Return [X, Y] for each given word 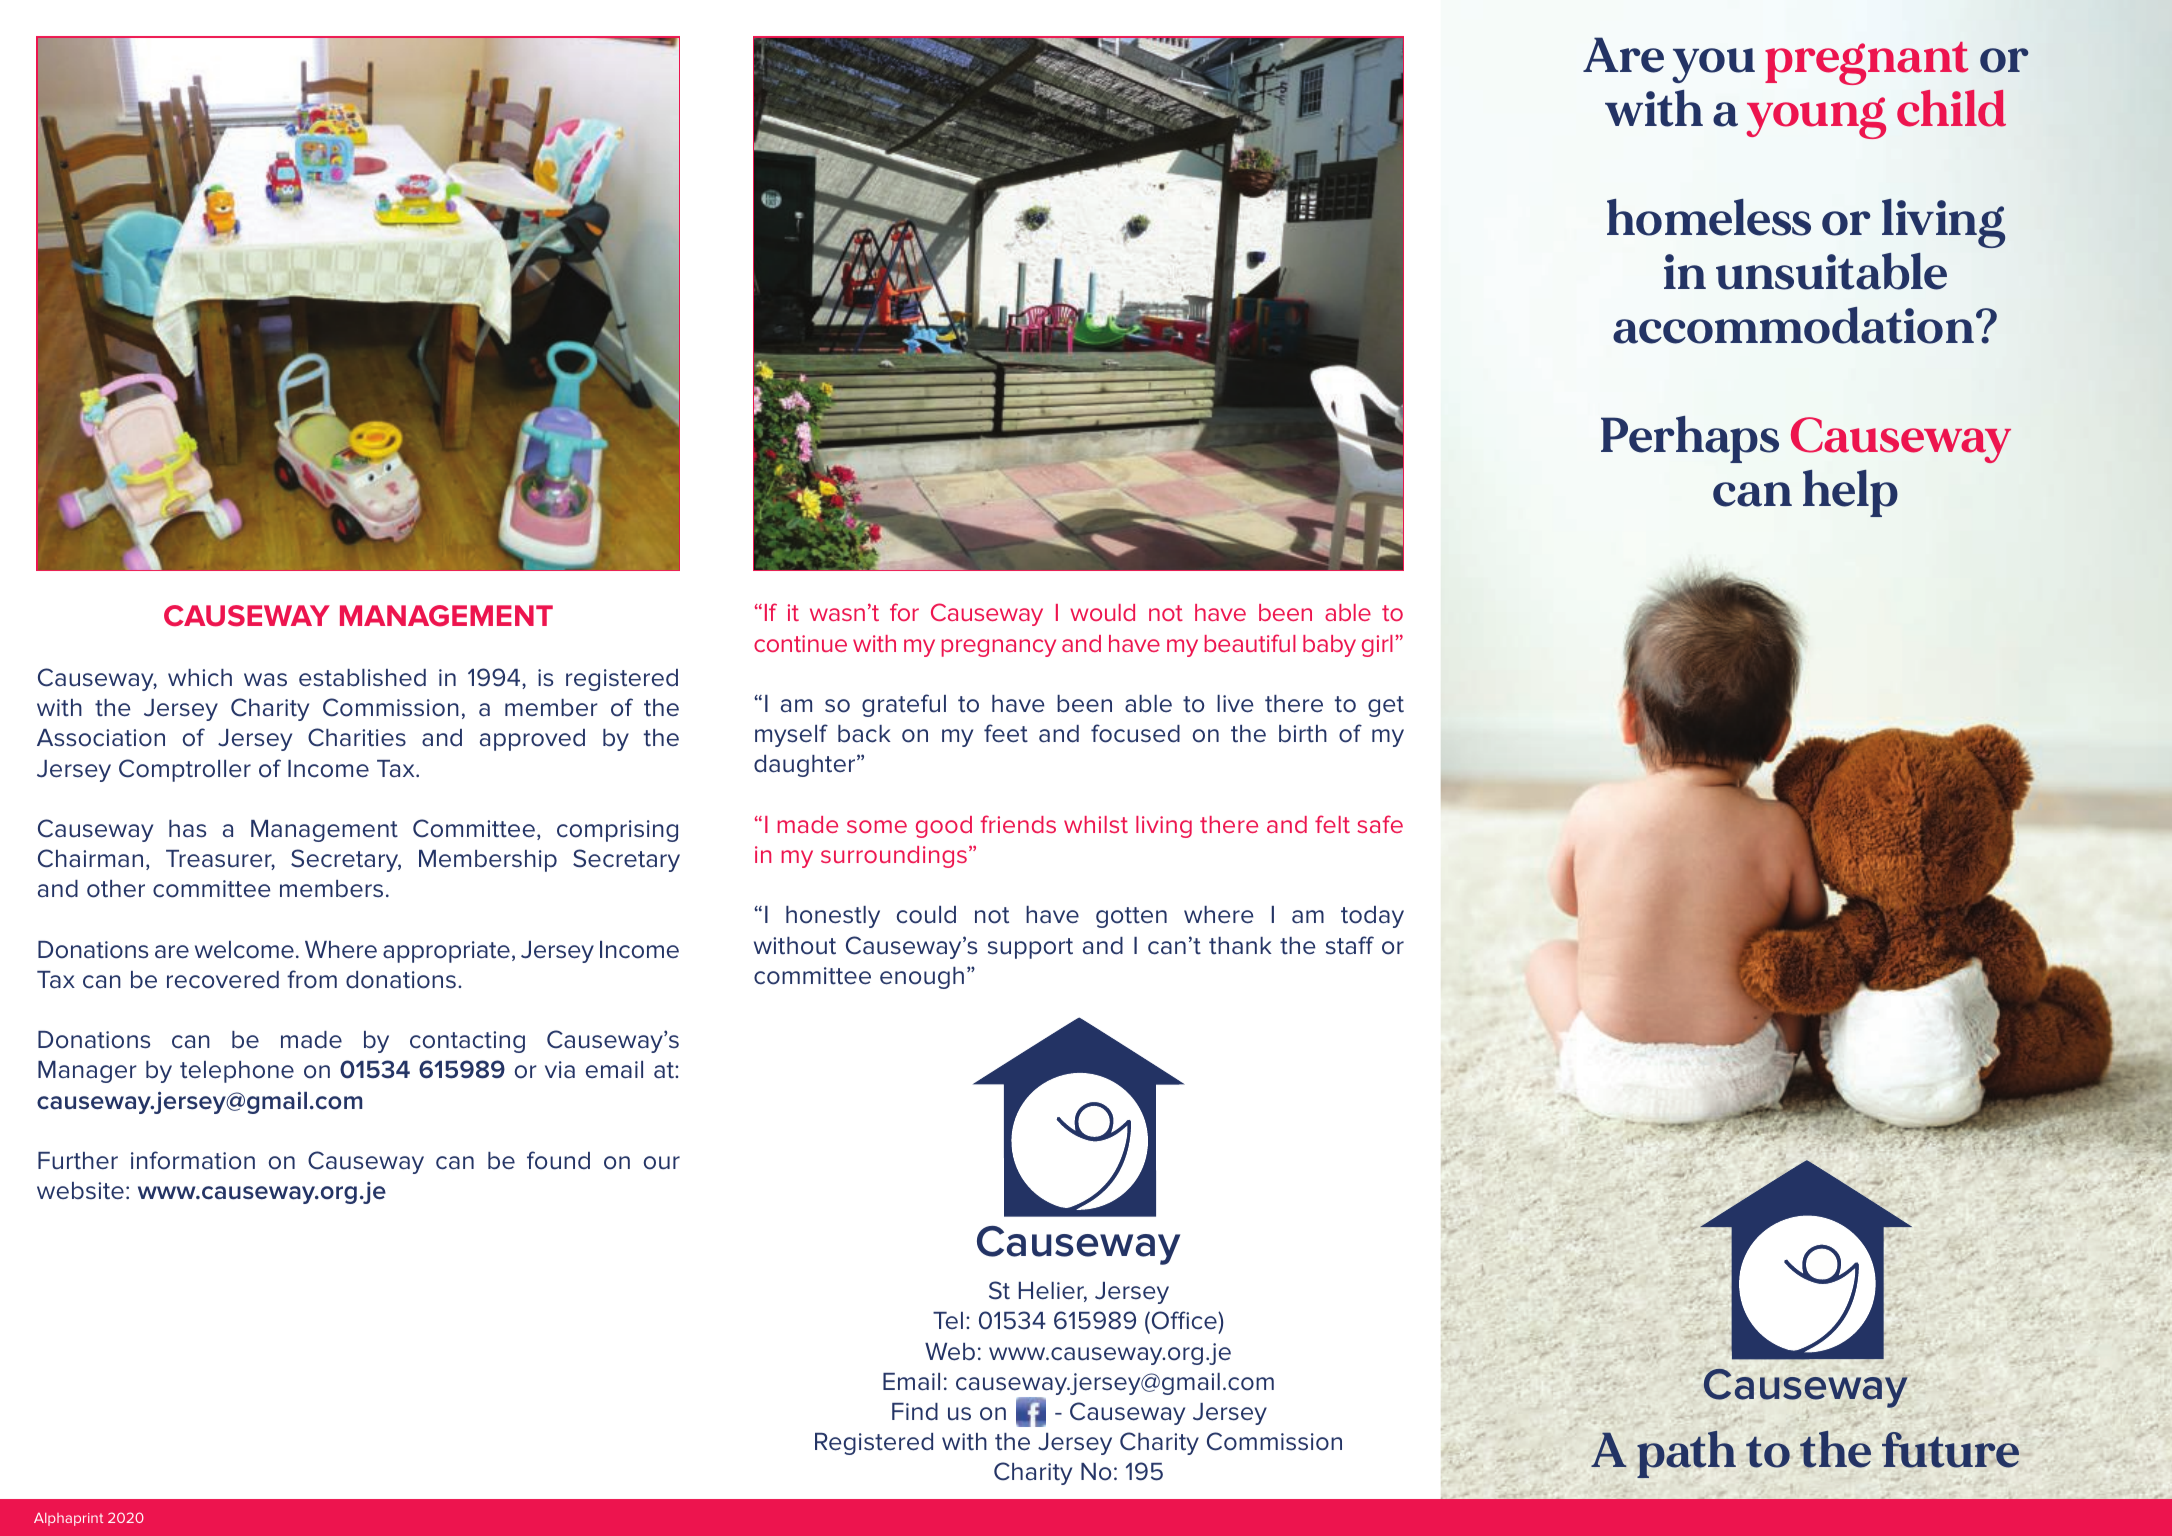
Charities [357, 737]
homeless [1709, 217]
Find [915, 1412]
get [1386, 706]
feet [1006, 733]
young [1816, 118]
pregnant [1866, 63]
